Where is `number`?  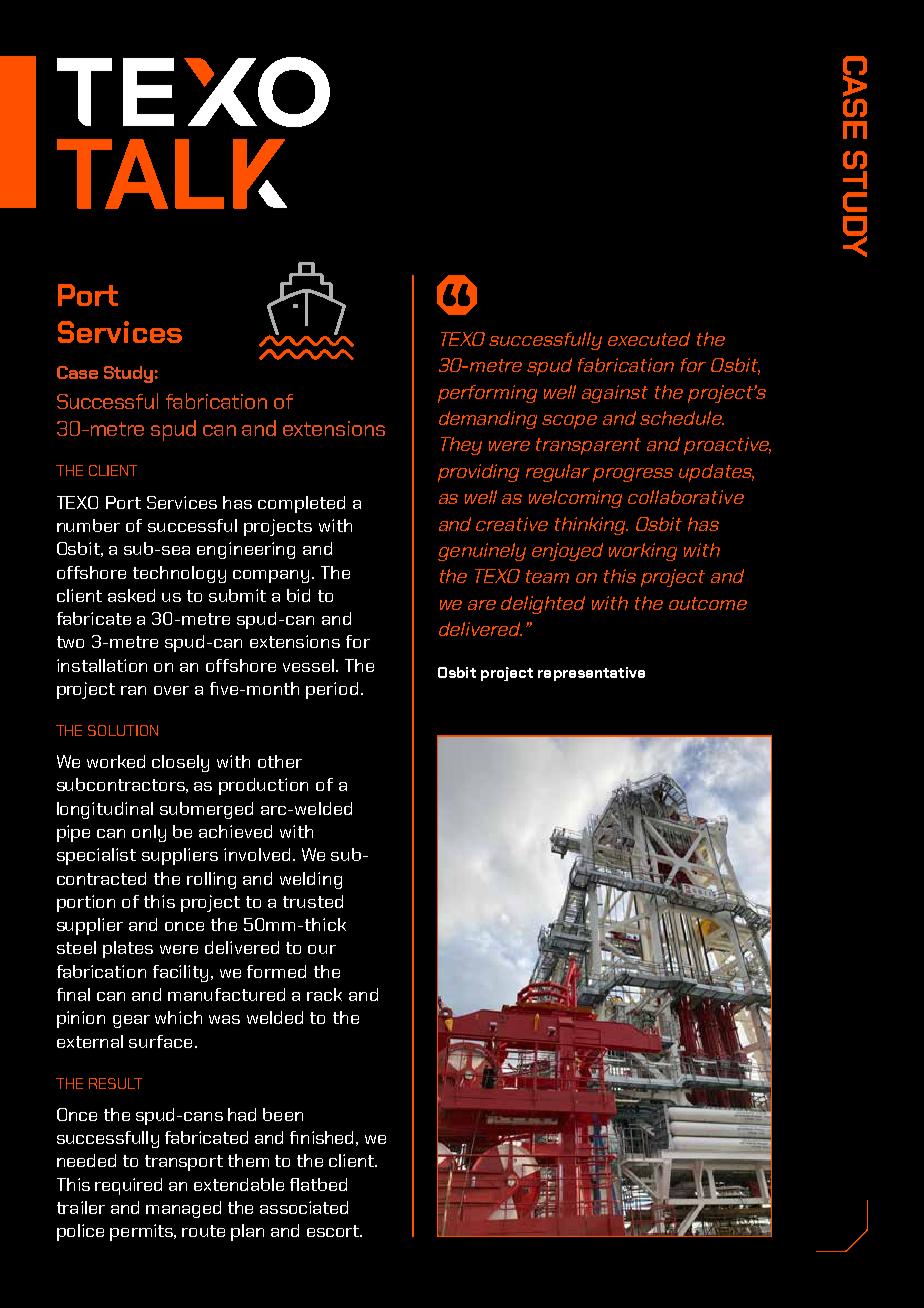
number is located at coordinates (88, 525).
